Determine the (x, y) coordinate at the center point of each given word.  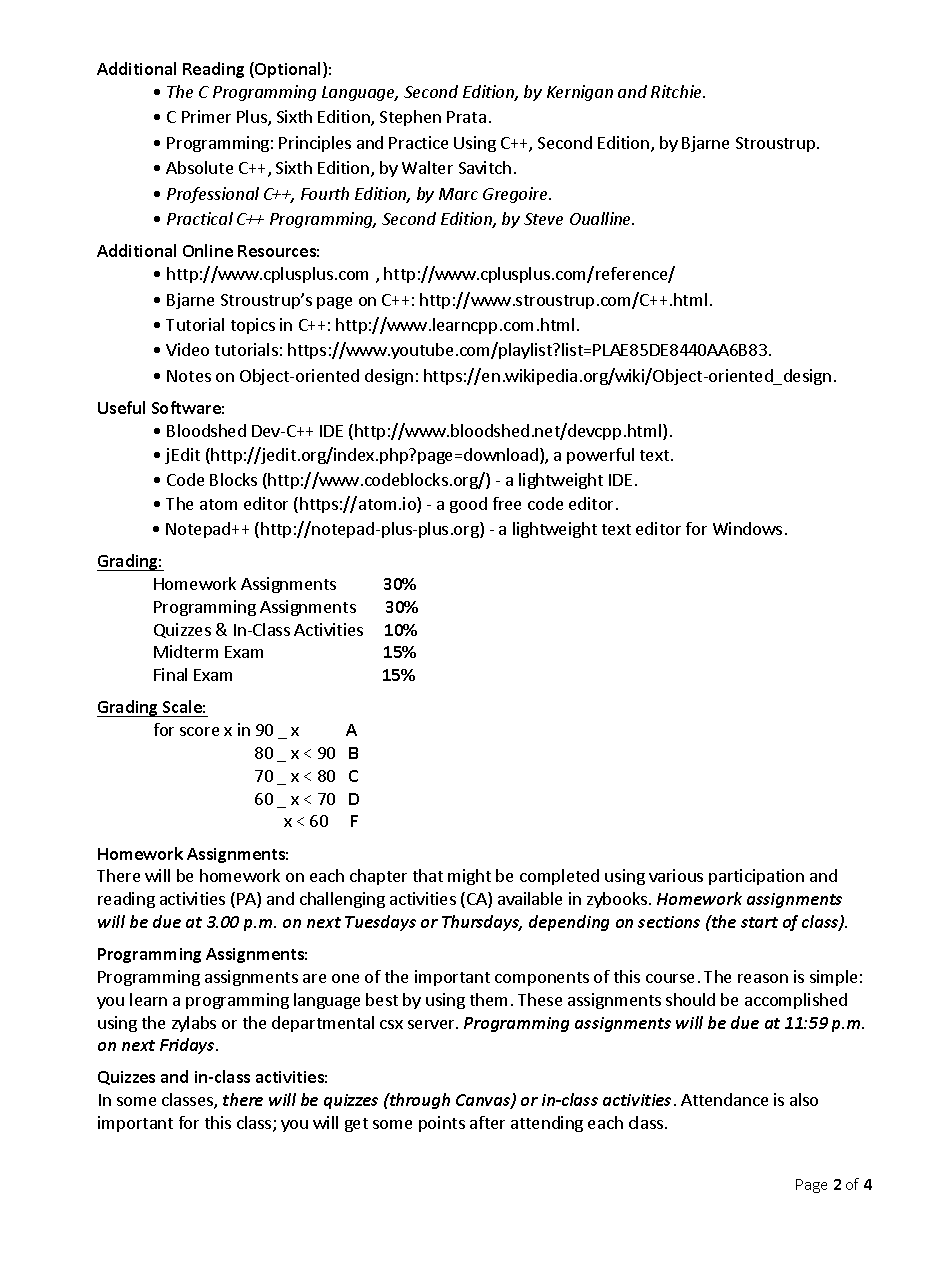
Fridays (188, 1046)
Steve (543, 219)
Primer (206, 116)
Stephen (410, 118)
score (199, 731)
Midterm (186, 651)
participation (756, 877)
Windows (747, 528)
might (469, 877)
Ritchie (677, 91)
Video (187, 349)
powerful (600, 456)
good (468, 505)
